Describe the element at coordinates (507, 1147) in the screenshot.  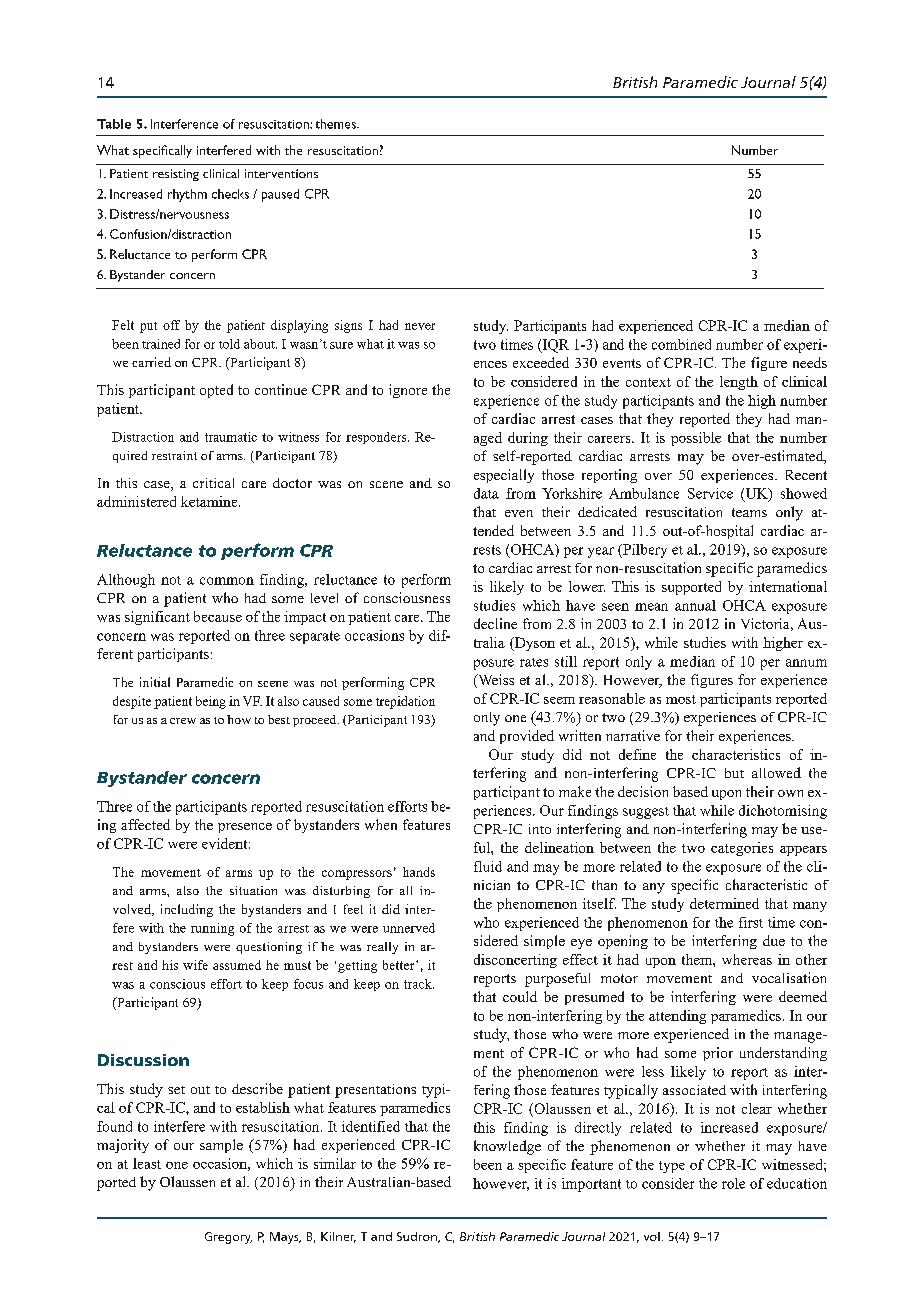
I see `knowledge` at that location.
